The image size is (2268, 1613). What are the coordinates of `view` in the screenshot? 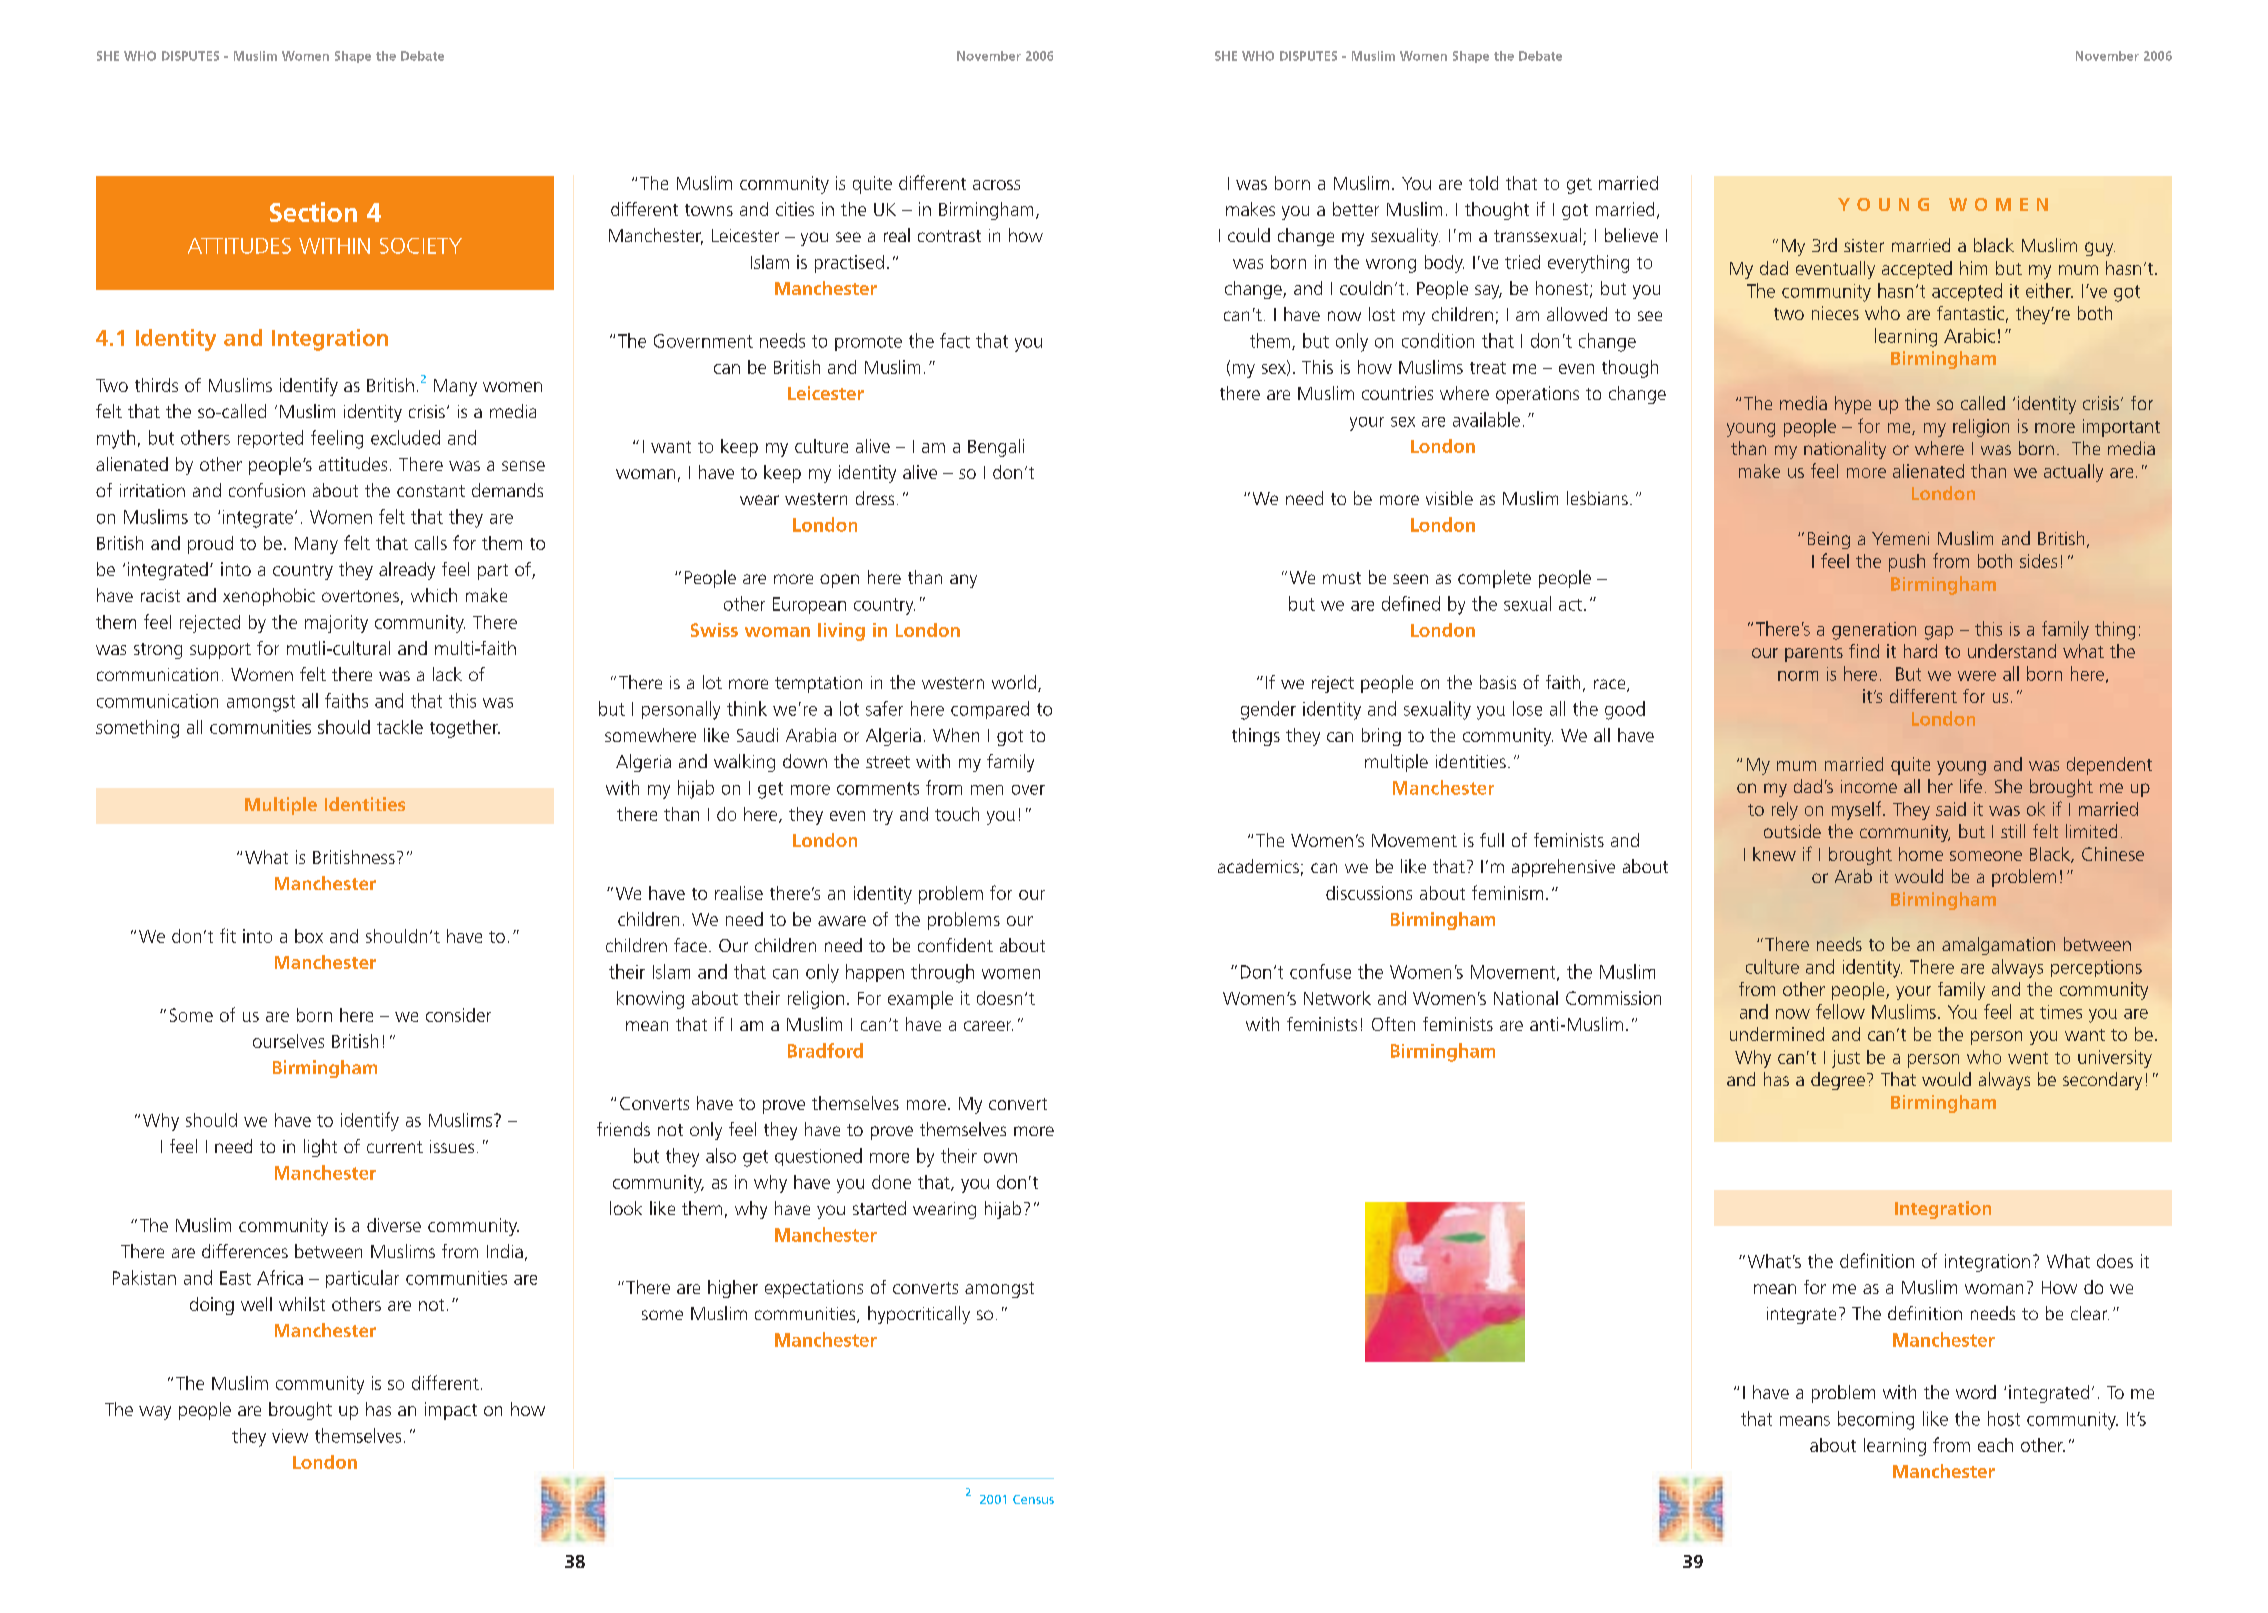 It's located at (290, 1436).
